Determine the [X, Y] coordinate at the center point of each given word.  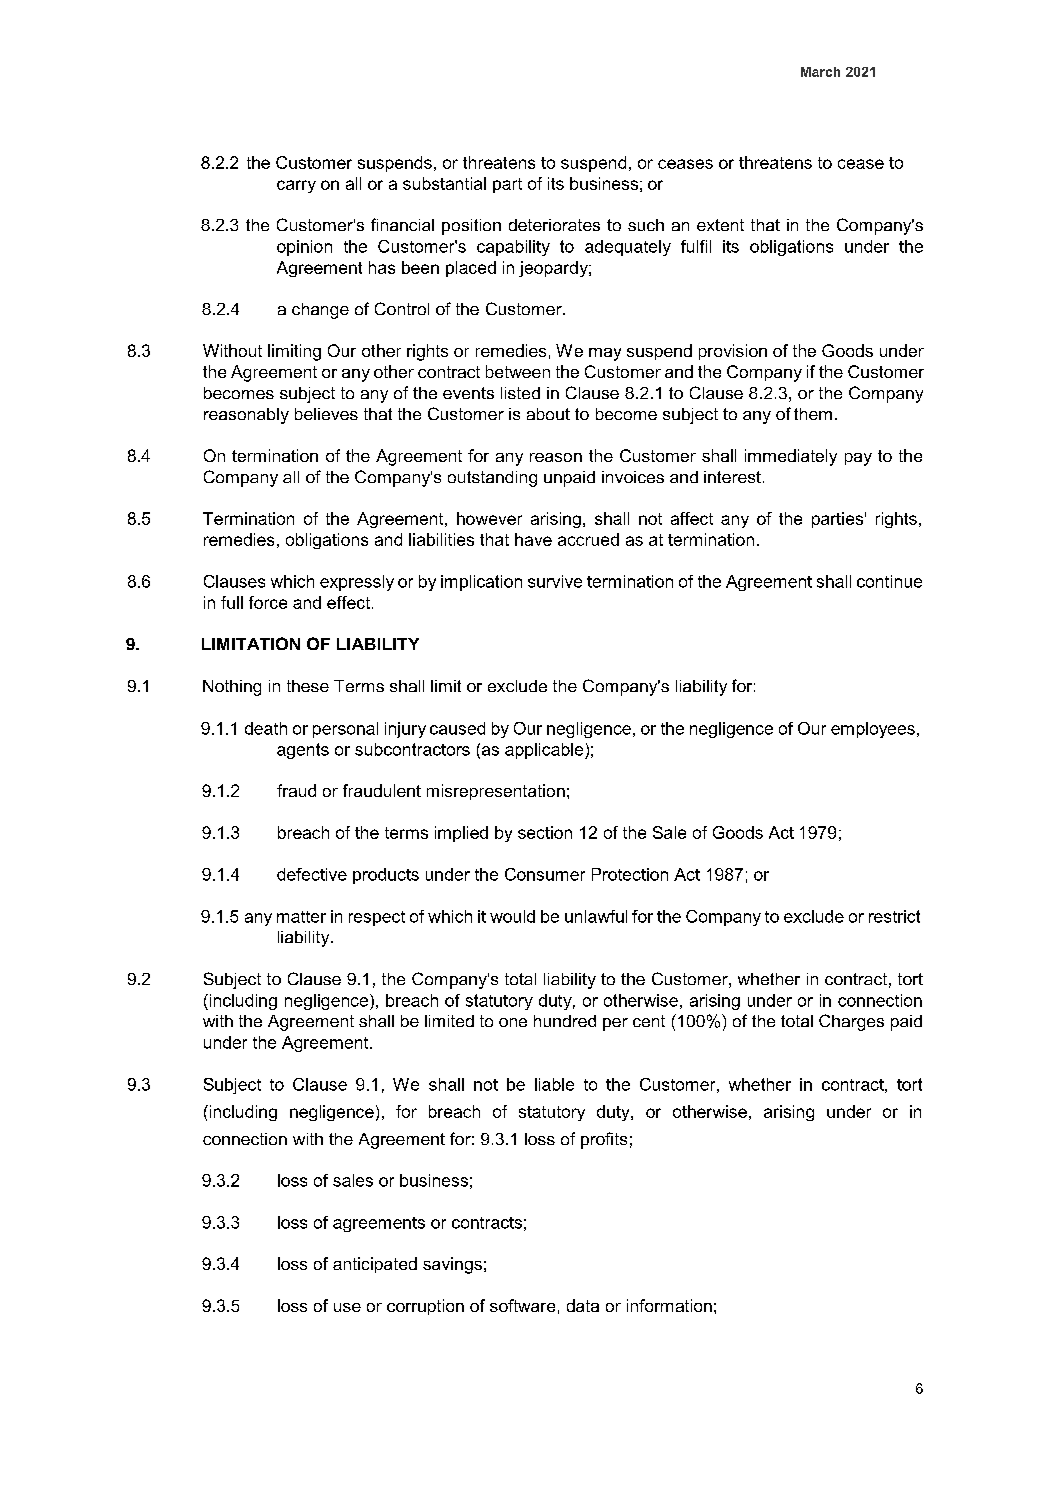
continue [889, 581]
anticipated [375, 1265]
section [545, 832]
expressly [357, 583]
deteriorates [554, 225]
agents [303, 751]
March [820, 72]
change [320, 311]
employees [873, 730]
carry [296, 186]
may [605, 354]
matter [301, 917]
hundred [565, 1021]
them [813, 414]
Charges [851, 1022]
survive [555, 581]
